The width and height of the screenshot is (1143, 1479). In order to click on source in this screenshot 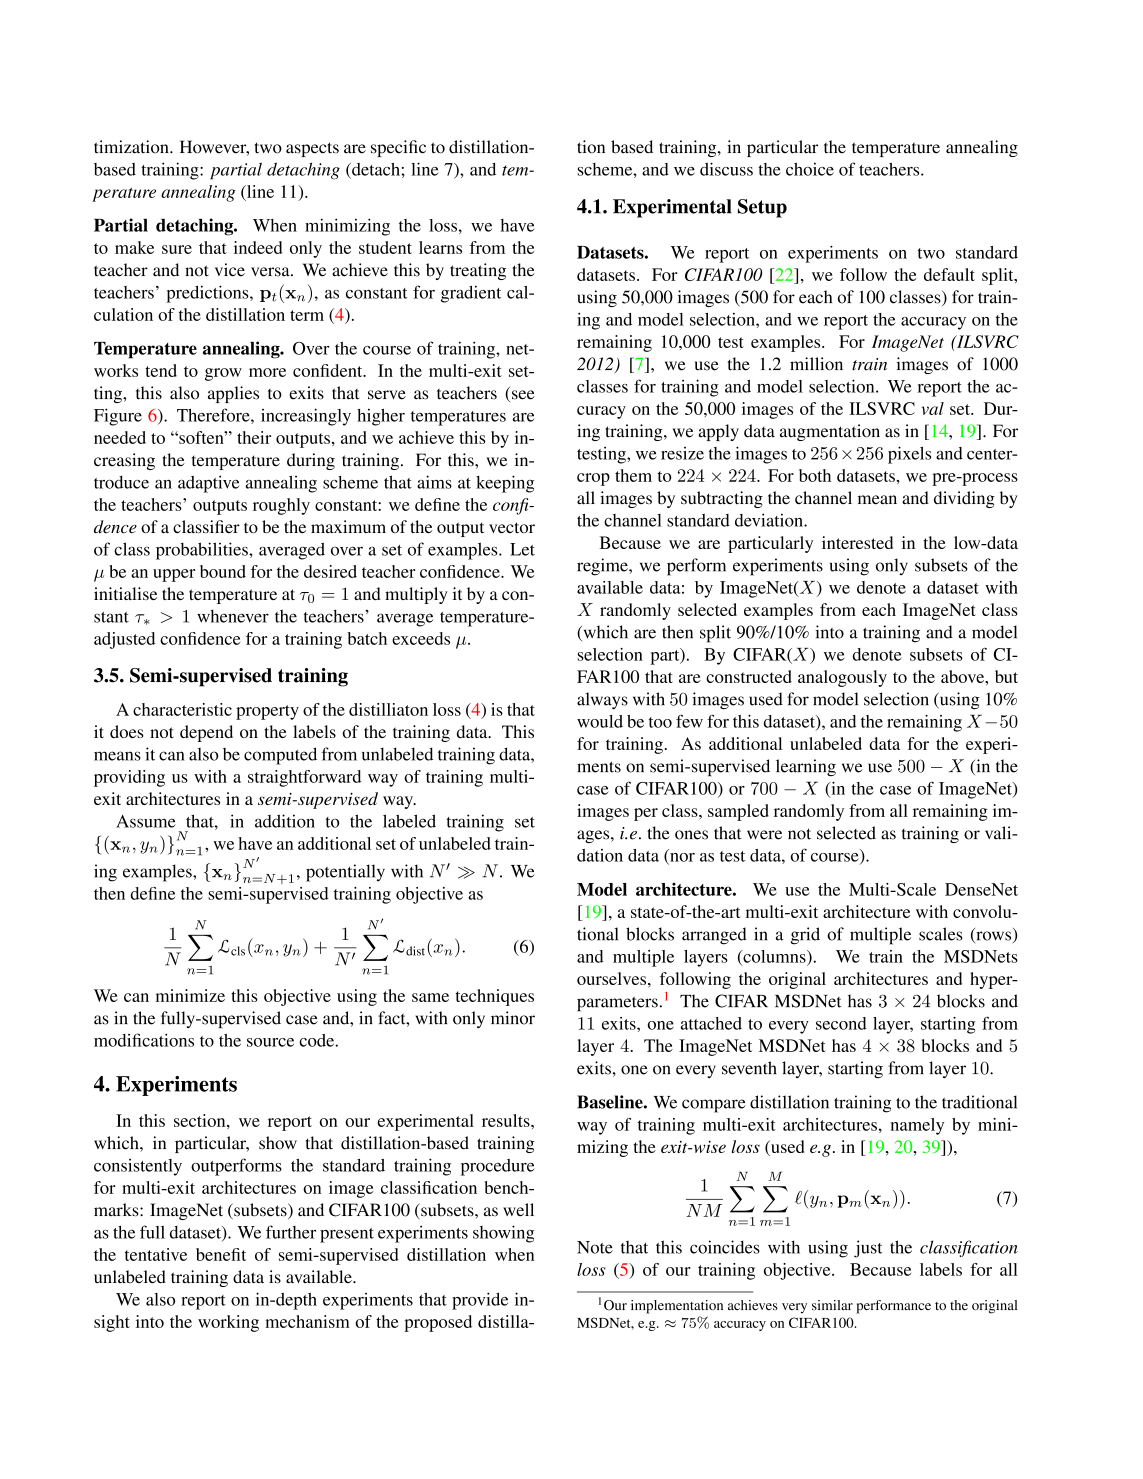, I will do `click(270, 1042)`.
